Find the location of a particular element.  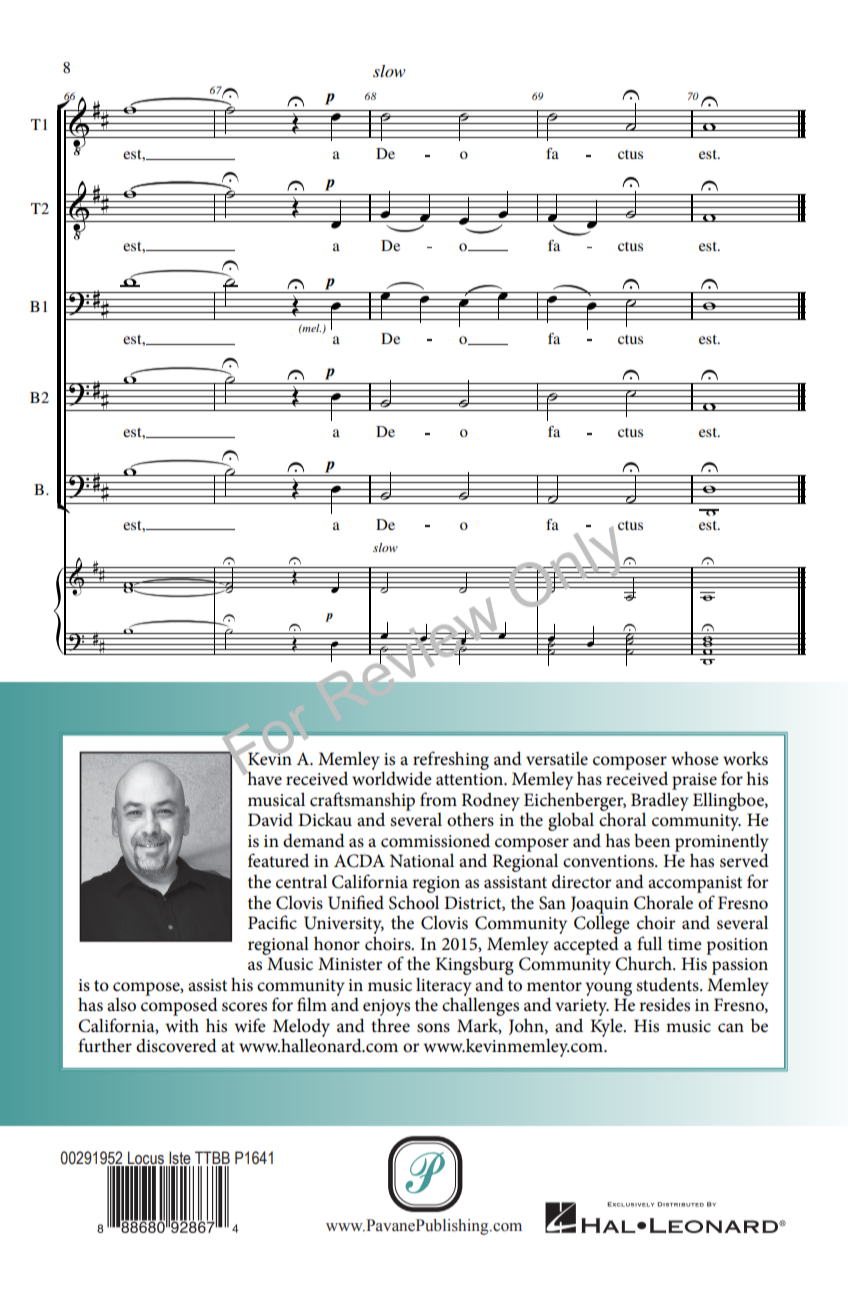

discovered is located at coordinates (176, 1045).
